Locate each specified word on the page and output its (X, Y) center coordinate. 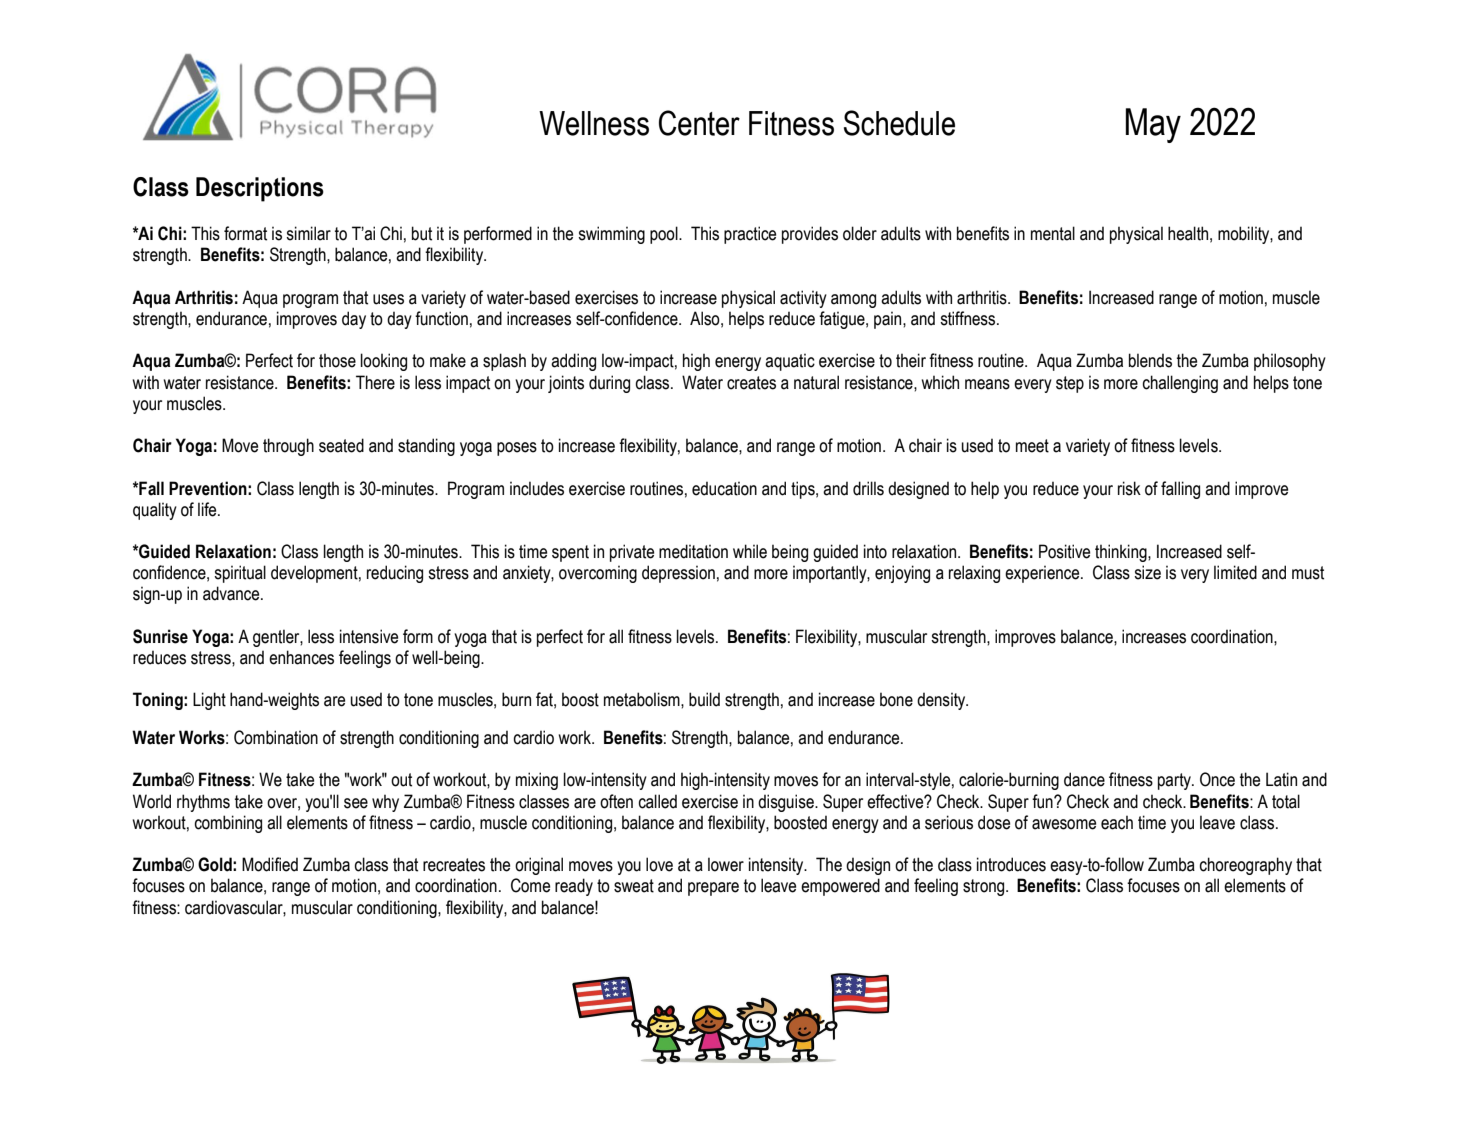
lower (726, 864)
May (1153, 125)
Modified (270, 864)
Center (699, 123)
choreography (1245, 866)
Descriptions (260, 189)
